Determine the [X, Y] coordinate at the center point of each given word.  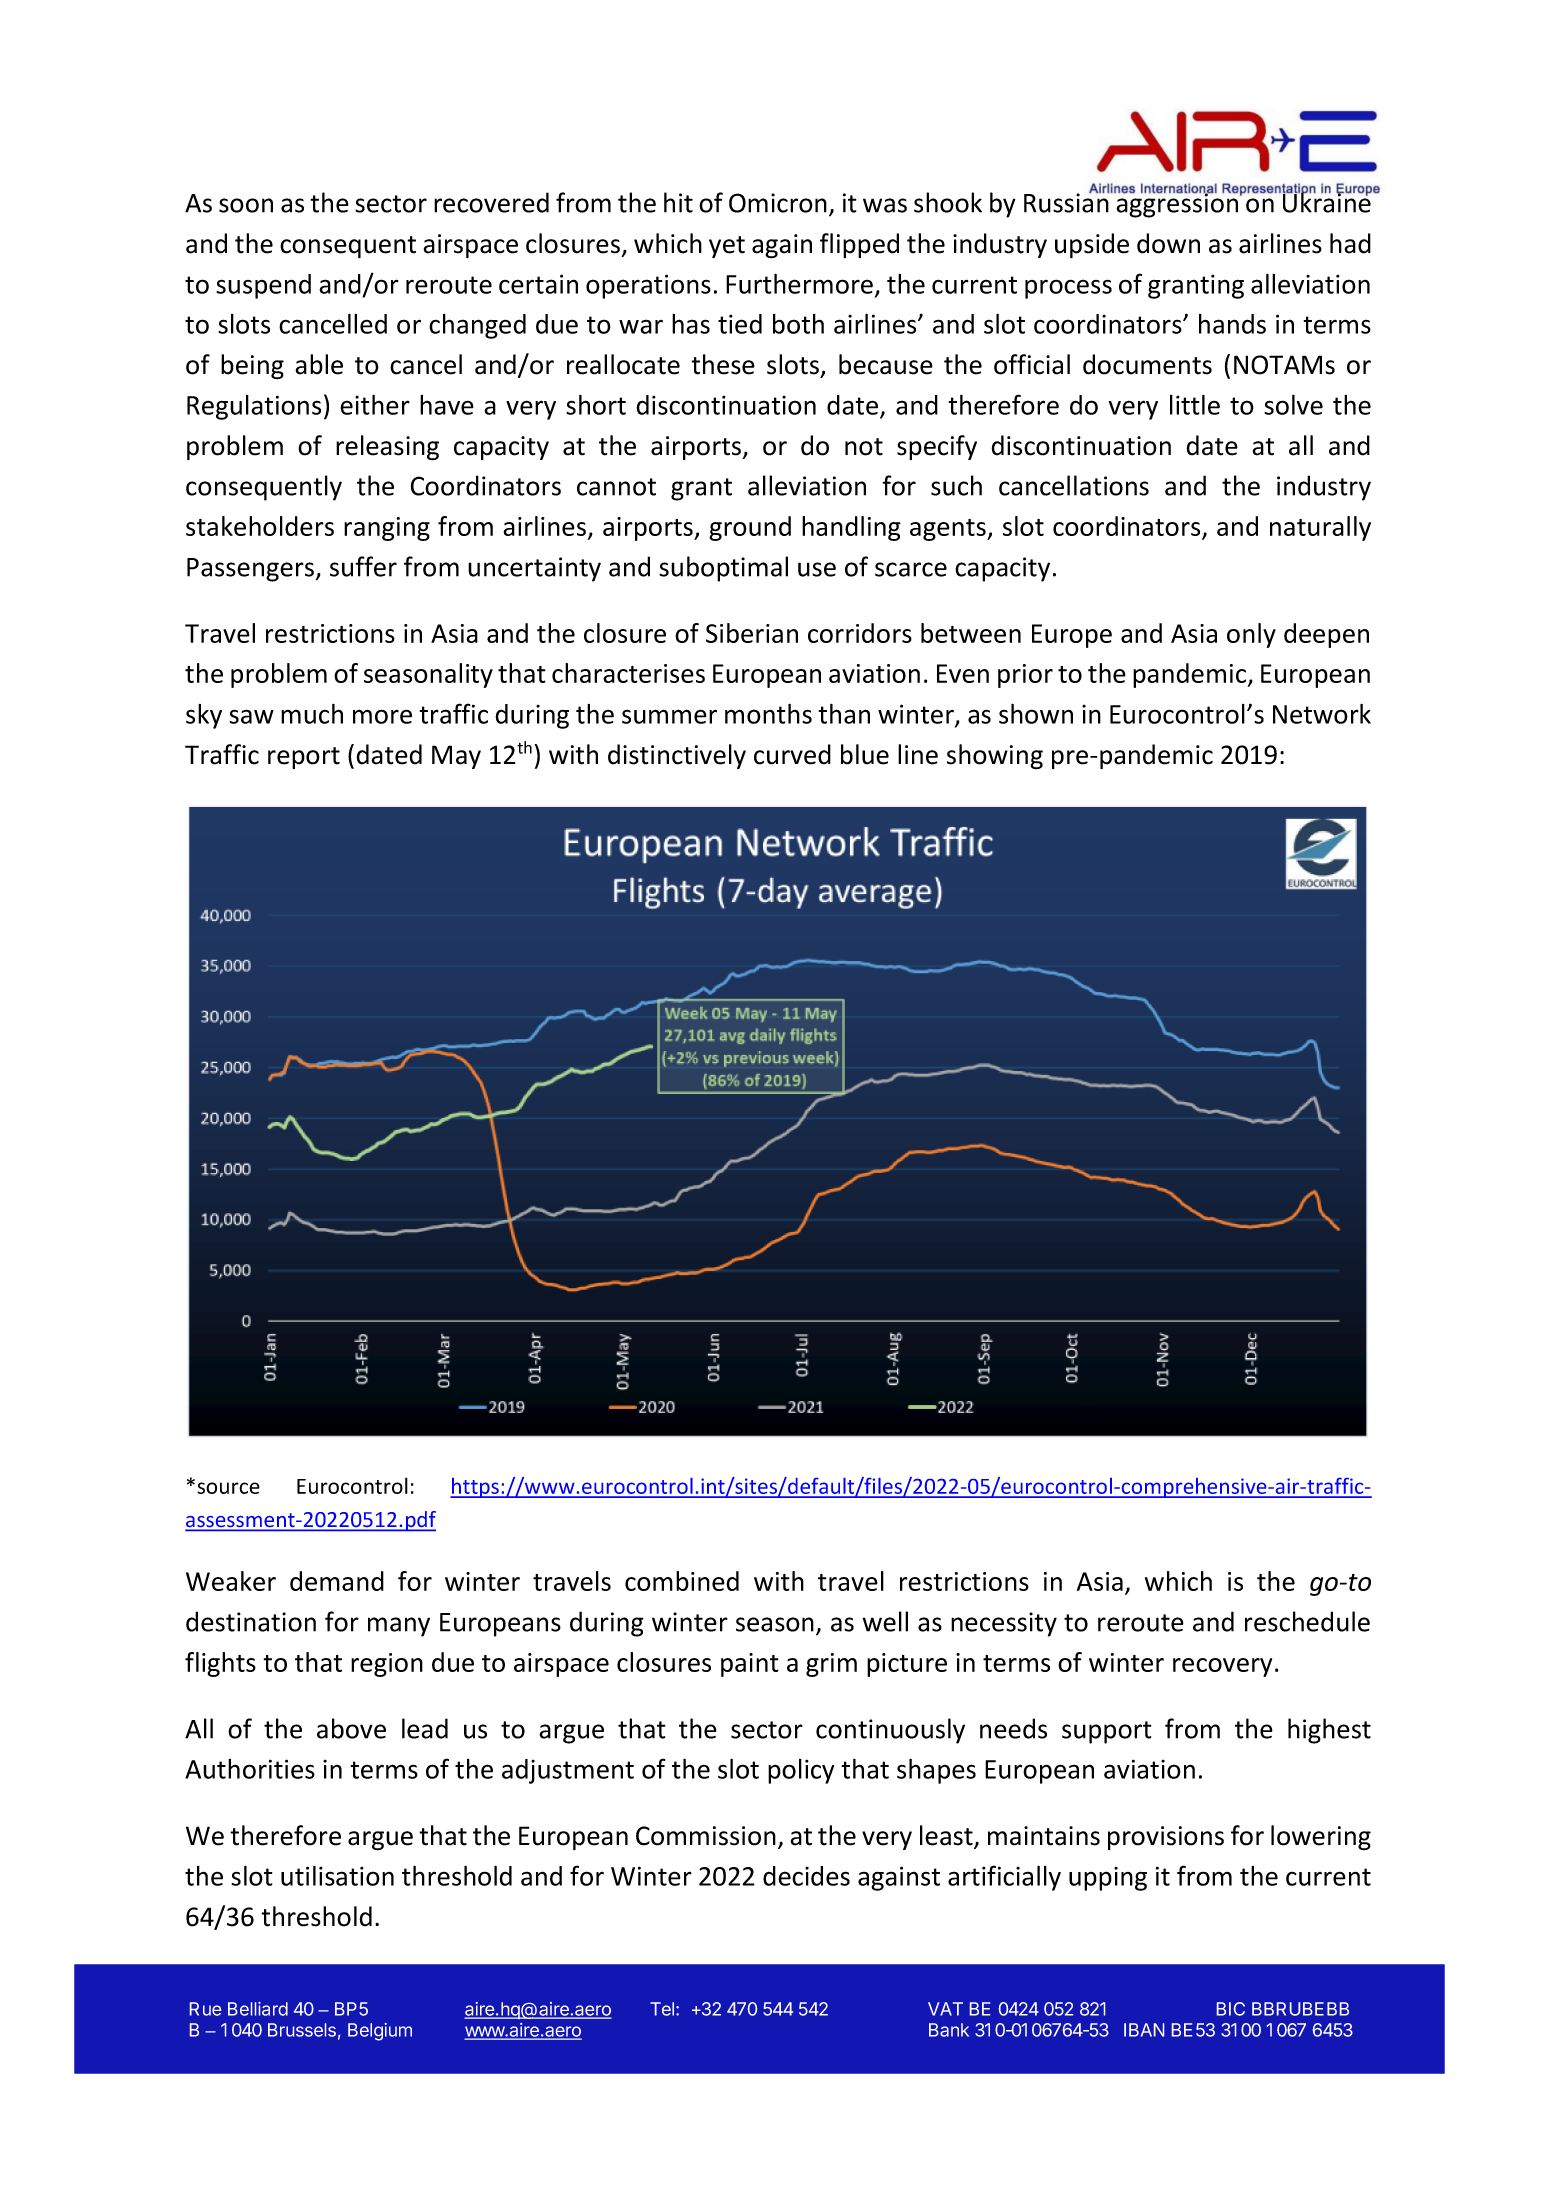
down [1168, 243]
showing [995, 757]
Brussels [302, 2030]
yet [727, 247]
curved [792, 754]
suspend [263, 286]
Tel [662, 2009]
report [304, 758]
